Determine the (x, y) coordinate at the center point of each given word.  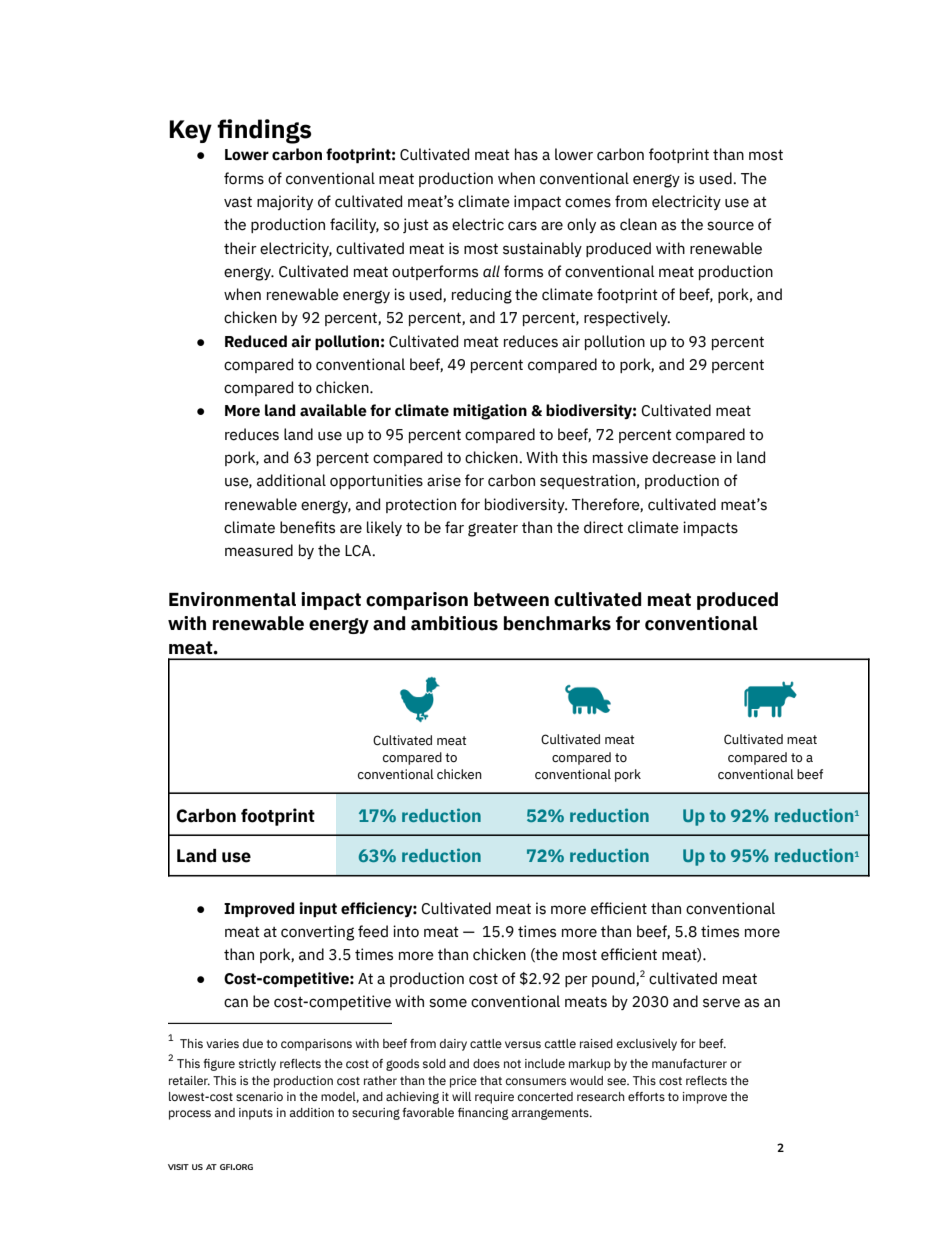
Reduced (256, 341)
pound (614, 979)
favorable (428, 1112)
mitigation (490, 412)
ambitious (454, 623)
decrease (684, 457)
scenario (259, 1096)
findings (264, 131)
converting (317, 933)
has (526, 154)
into (406, 931)
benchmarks (557, 623)
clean (638, 224)
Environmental (232, 599)
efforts (646, 1096)
